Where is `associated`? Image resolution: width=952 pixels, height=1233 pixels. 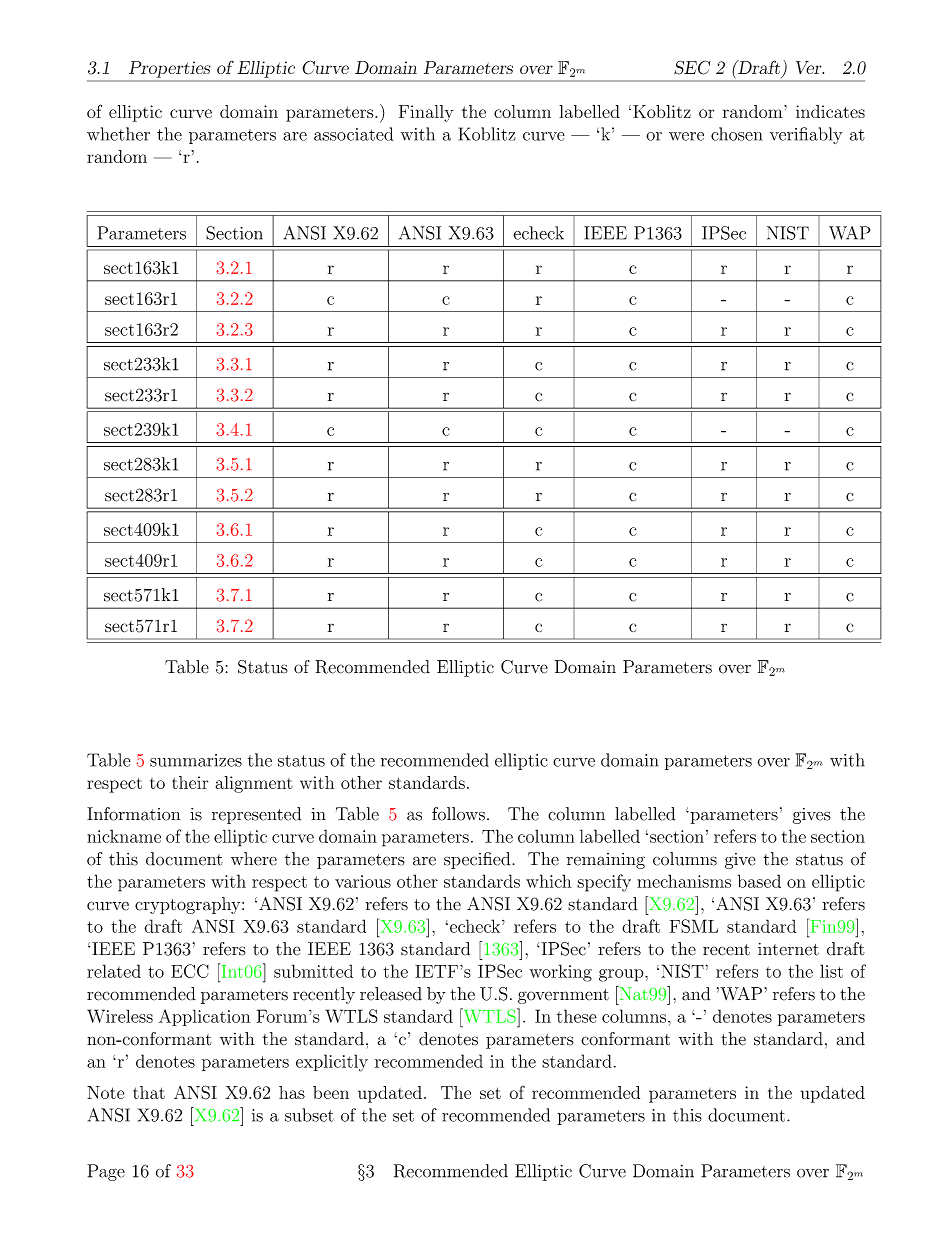 associated is located at coordinates (353, 134).
